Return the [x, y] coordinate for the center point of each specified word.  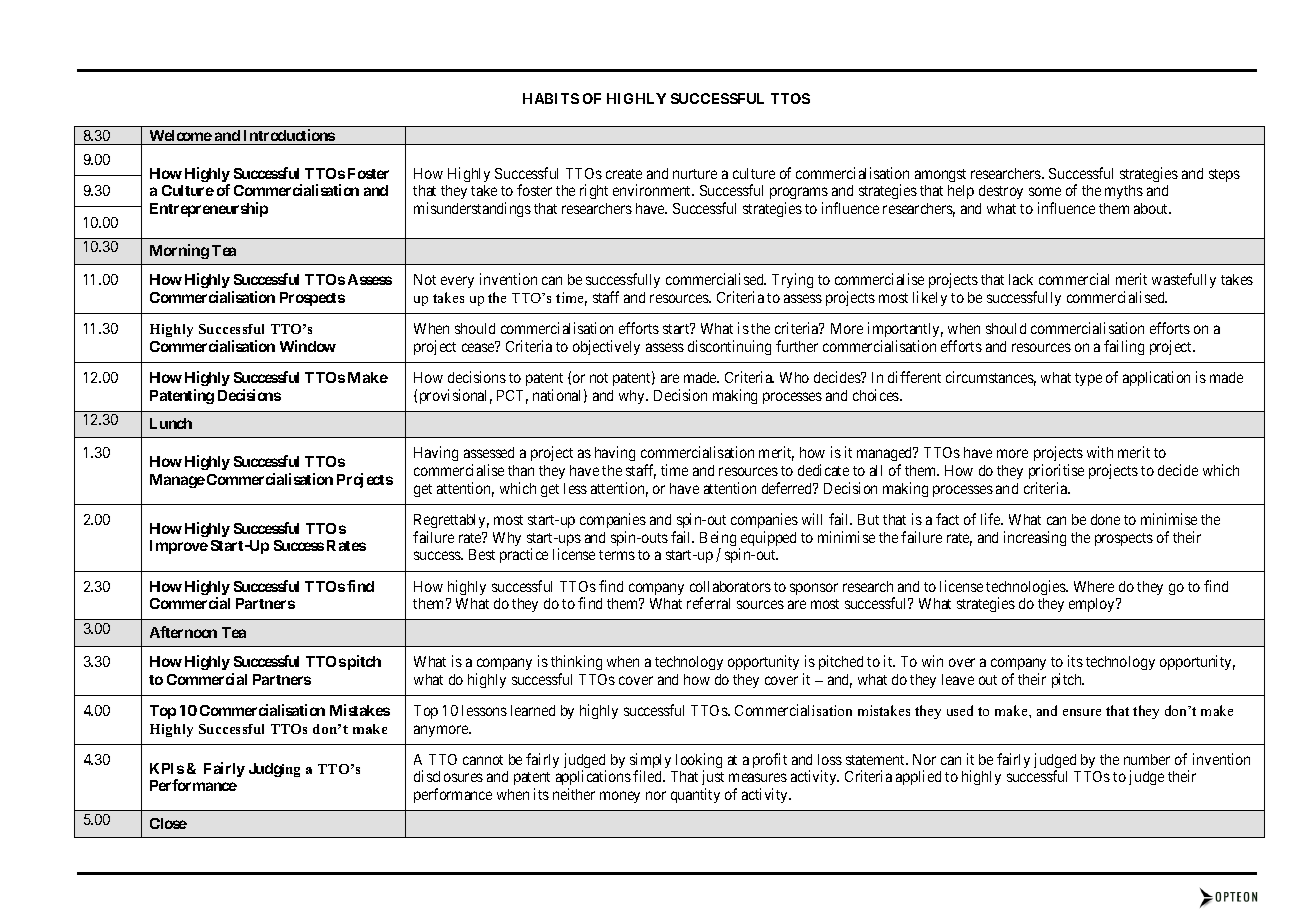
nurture [695, 174]
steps [1224, 175]
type [1088, 379]
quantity [695, 795]
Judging [274, 770]
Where [1094, 586]
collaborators [730, 586]
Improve [179, 547]
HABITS [551, 98]
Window [308, 346]
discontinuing [729, 347]
